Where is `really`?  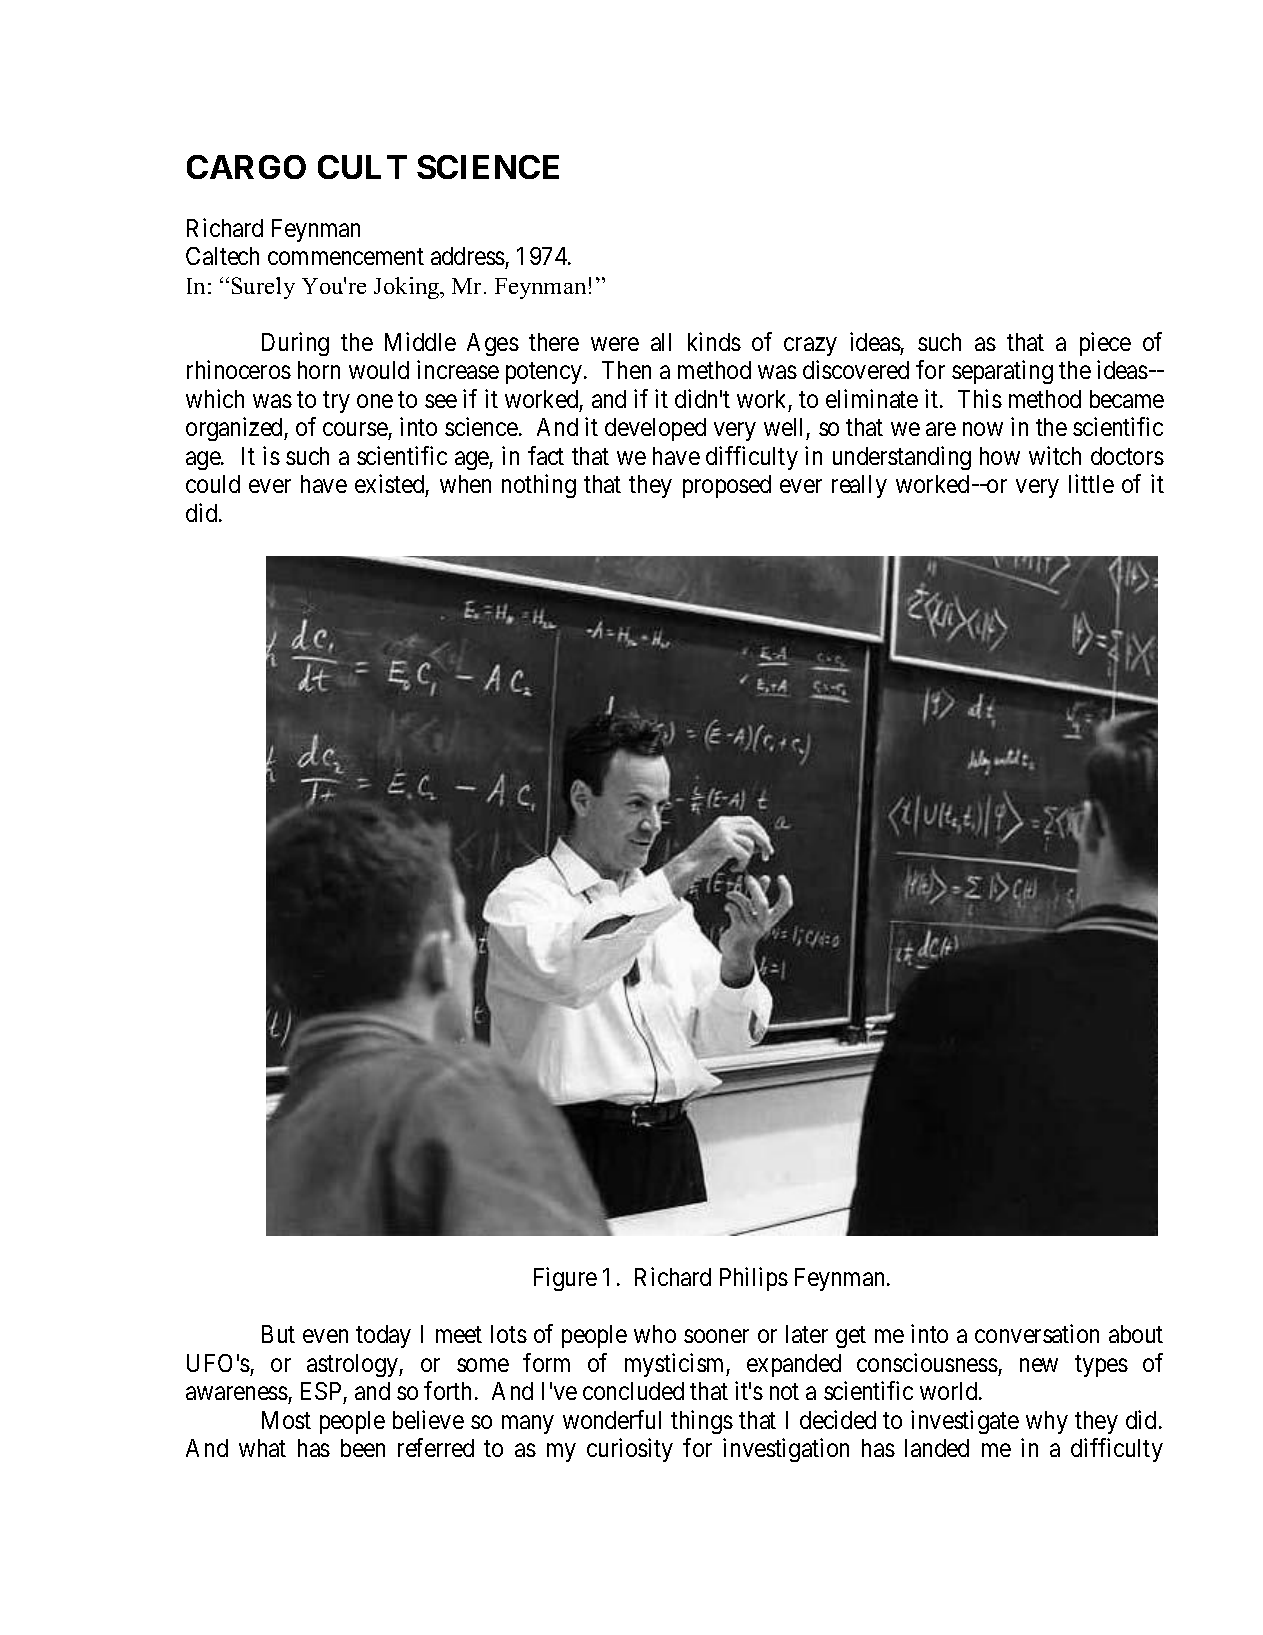
really is located at coordinates (859, 486).
